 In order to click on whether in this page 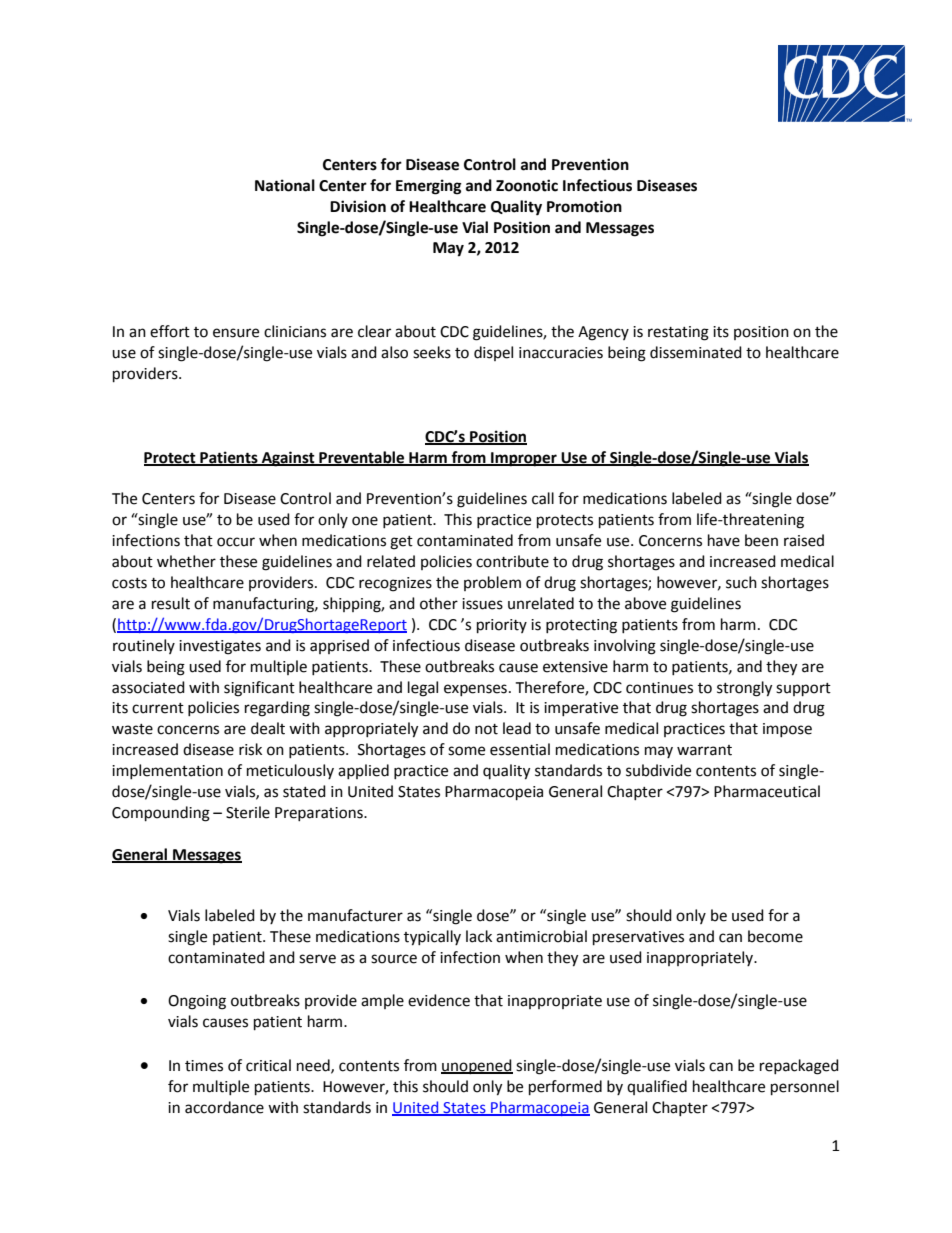, I will do `click(186, 561)`.
